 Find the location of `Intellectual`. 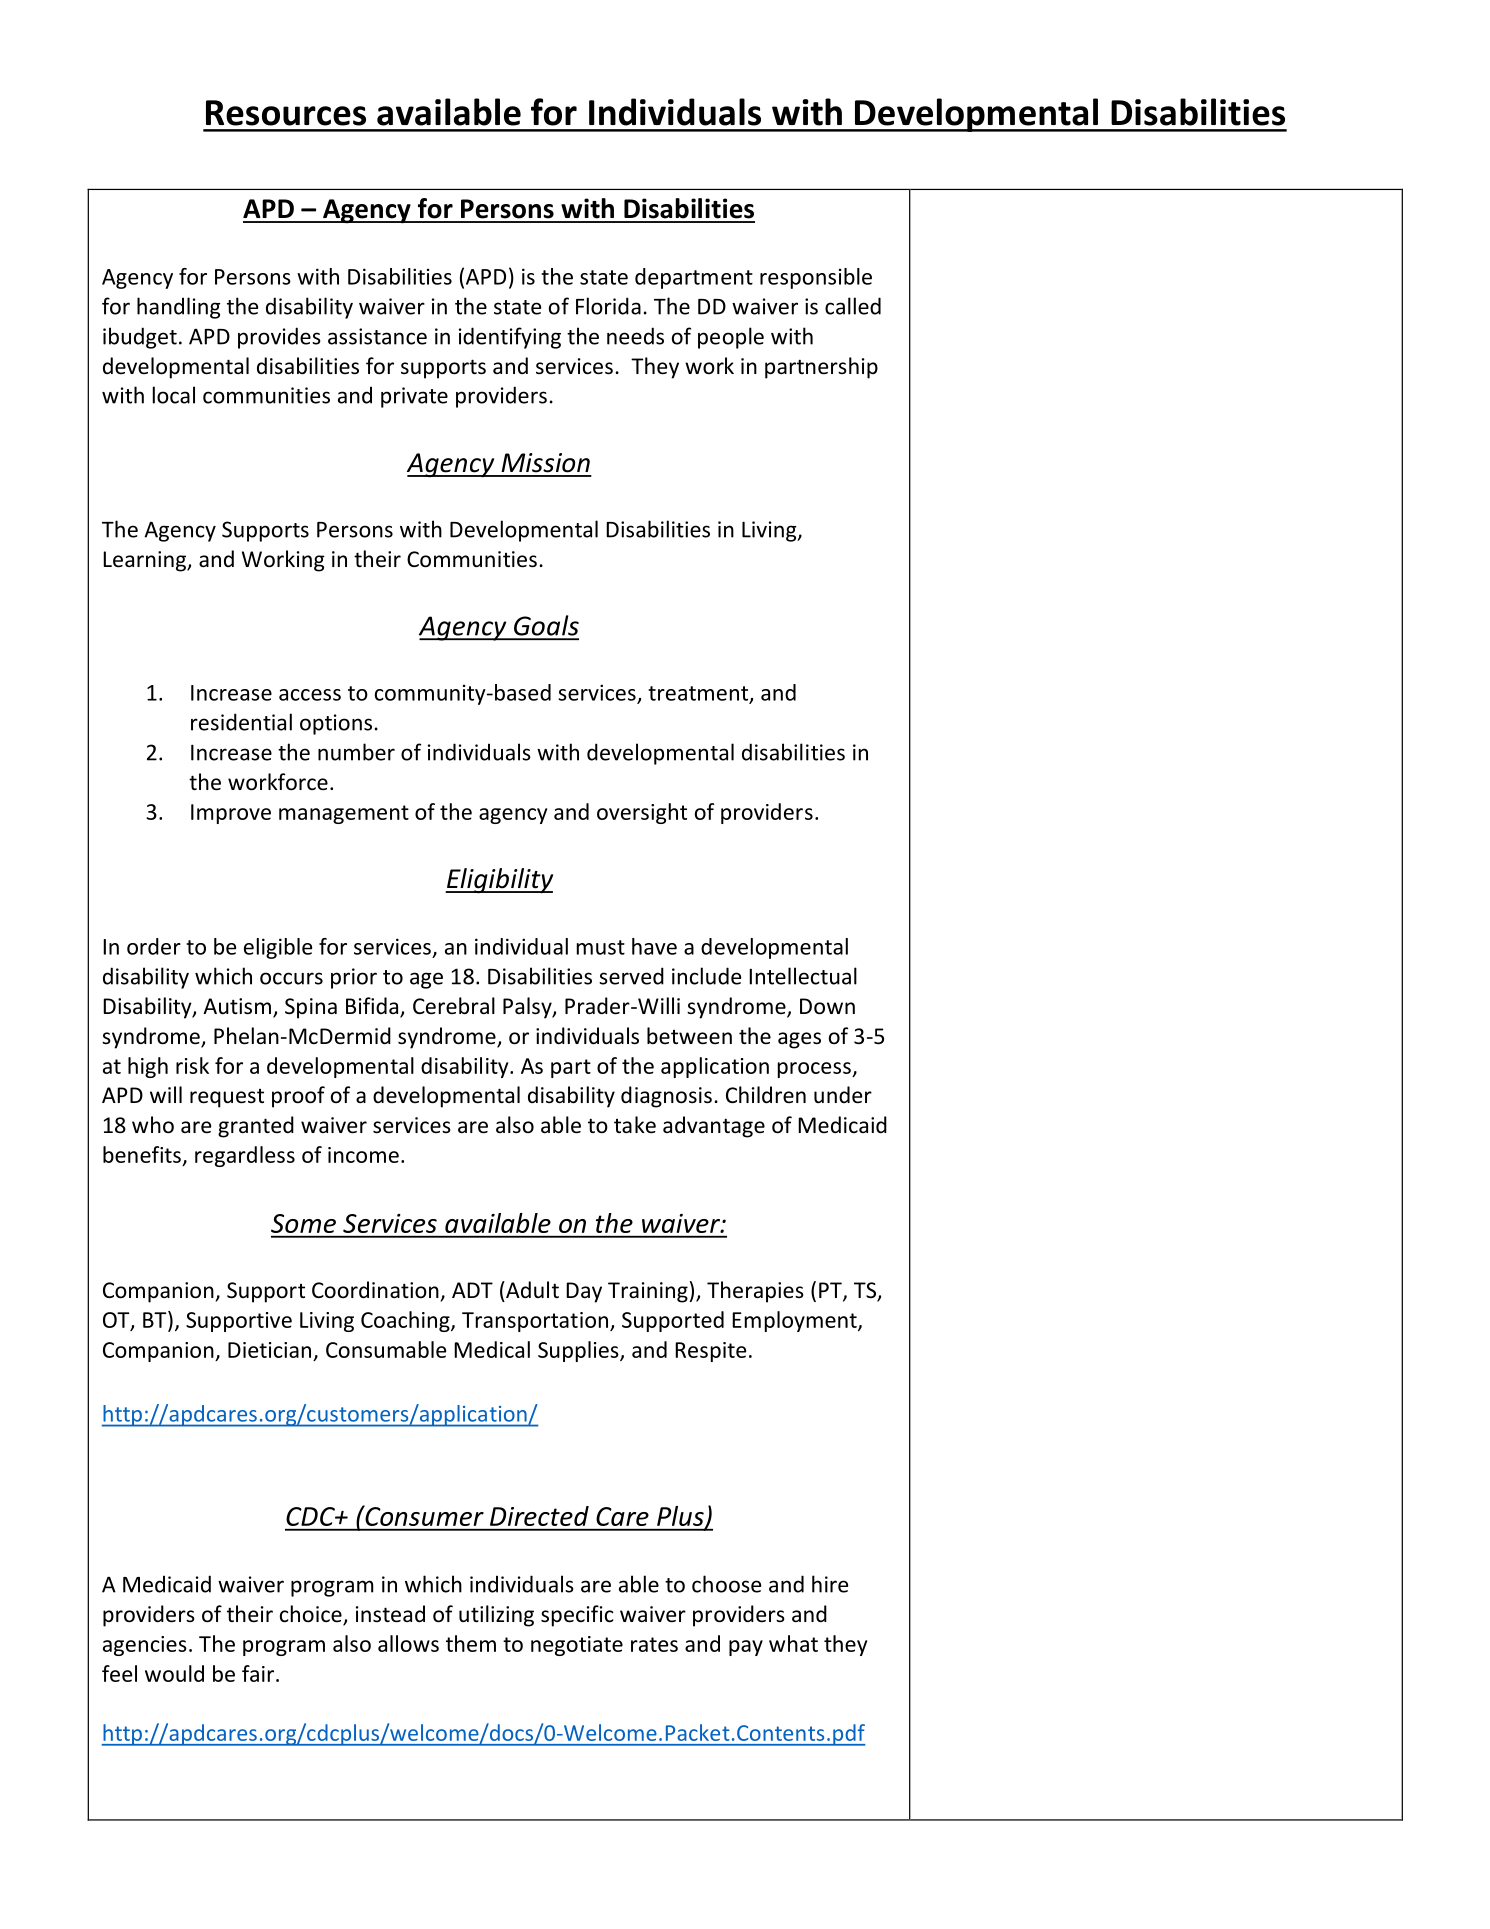

Intellectual is located at coordinates (803, 976).
